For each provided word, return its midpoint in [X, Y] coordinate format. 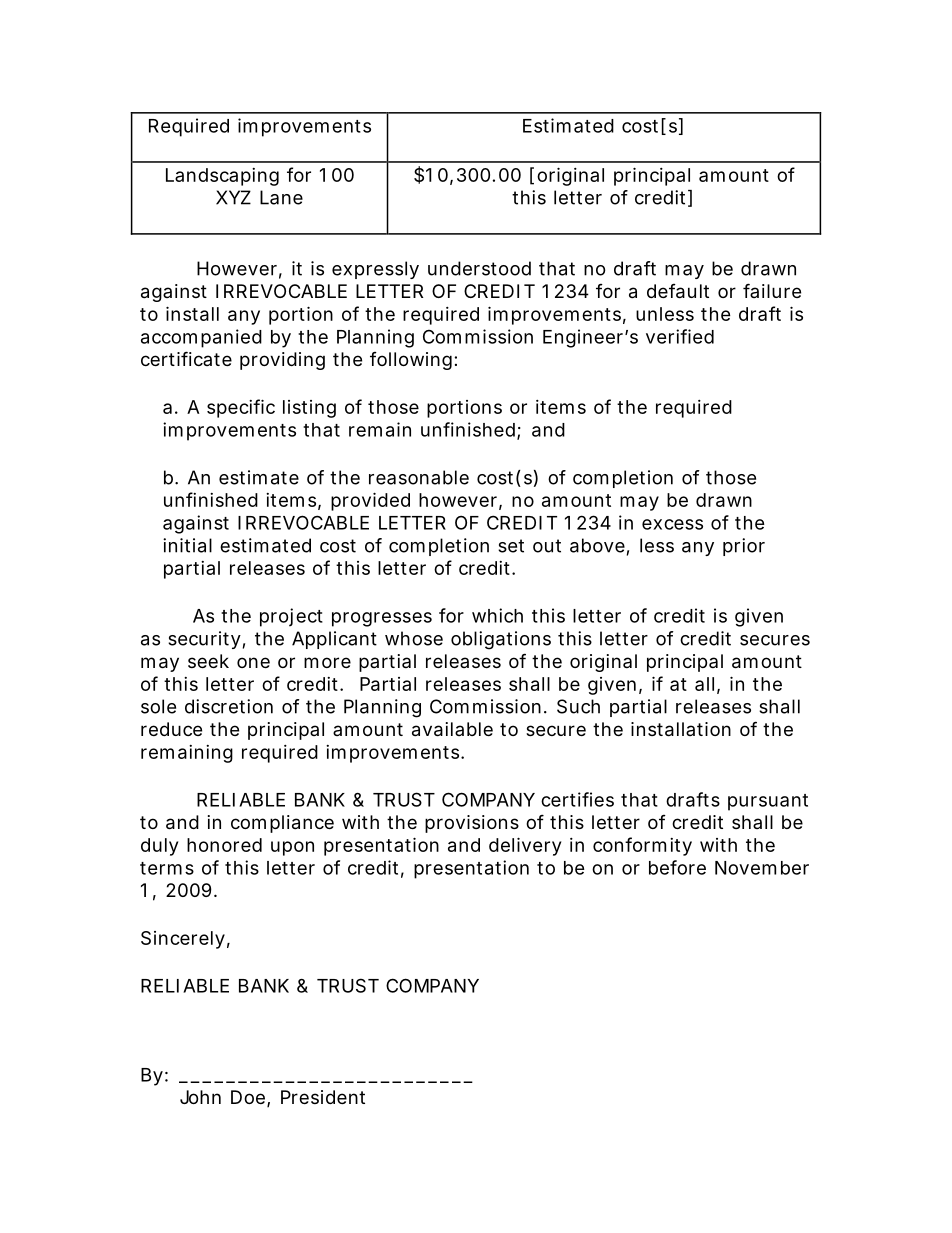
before [677, 867]
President [323, 1097]
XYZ [233, 197]
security [204, 640]
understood [479, 268]
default [678, 291]
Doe [248, 1097]
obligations [501, 640]
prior [744, 547]
